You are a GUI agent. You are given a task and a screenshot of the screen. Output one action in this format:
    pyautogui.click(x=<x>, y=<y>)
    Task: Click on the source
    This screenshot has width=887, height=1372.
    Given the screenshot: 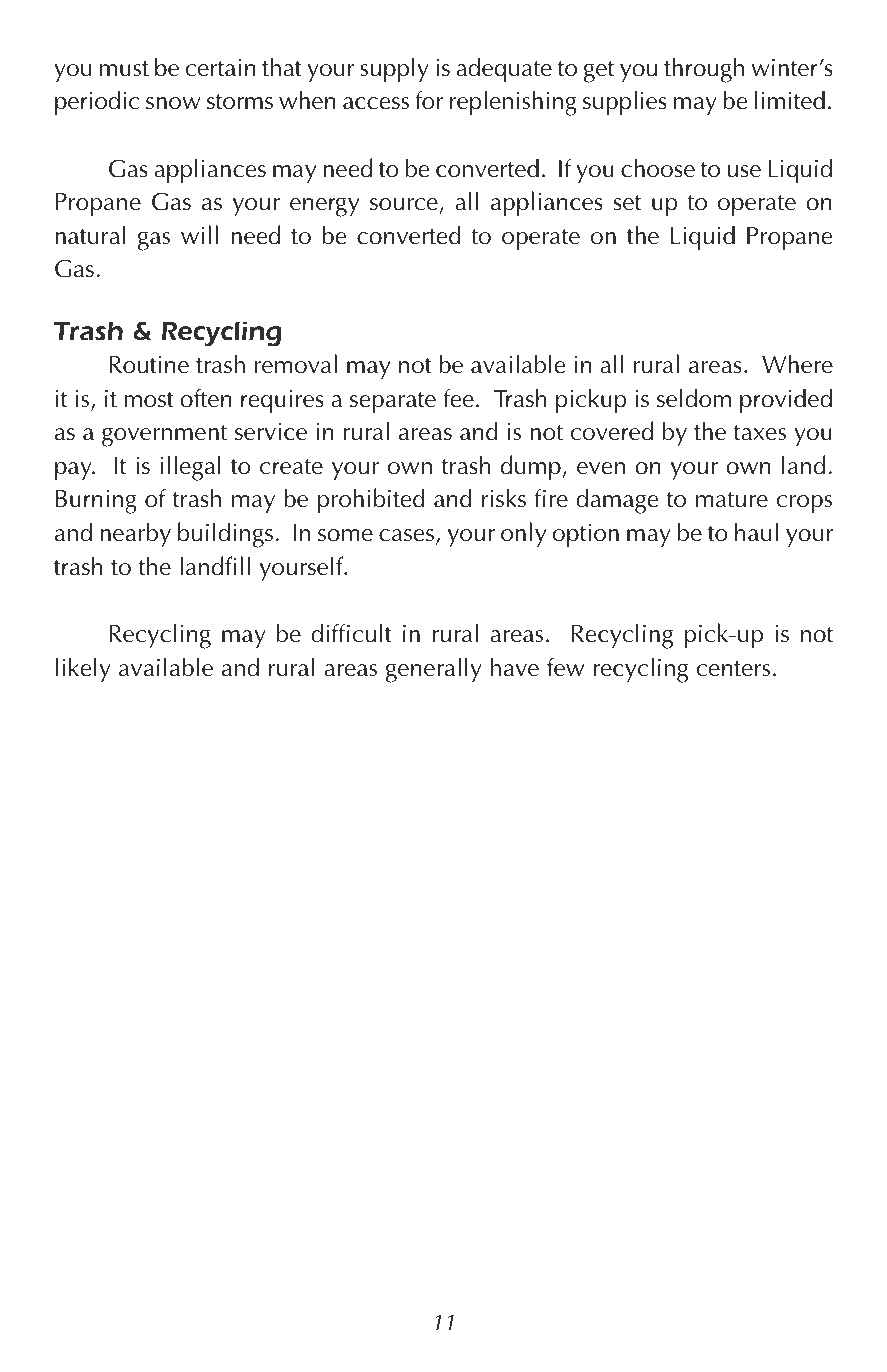 What is the action you would take?
    pyautogui.click(x=404, y=204)
